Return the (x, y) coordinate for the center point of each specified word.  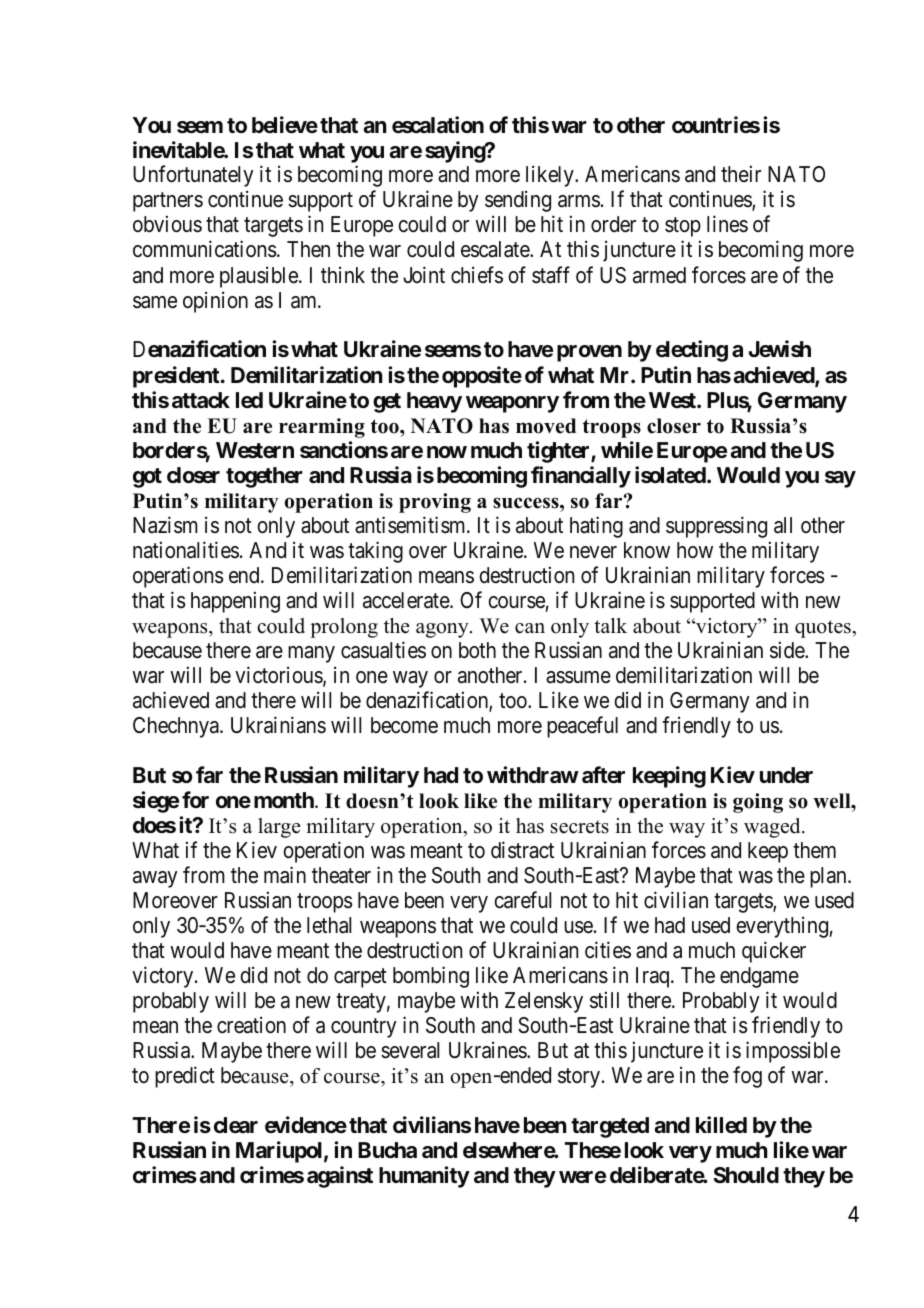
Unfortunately (193, 176)
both (477, 650)
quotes (824, 629)
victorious (279, 676)
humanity (424, 1177)
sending (518, 201)
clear (236, 1125)
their (741, 174)
